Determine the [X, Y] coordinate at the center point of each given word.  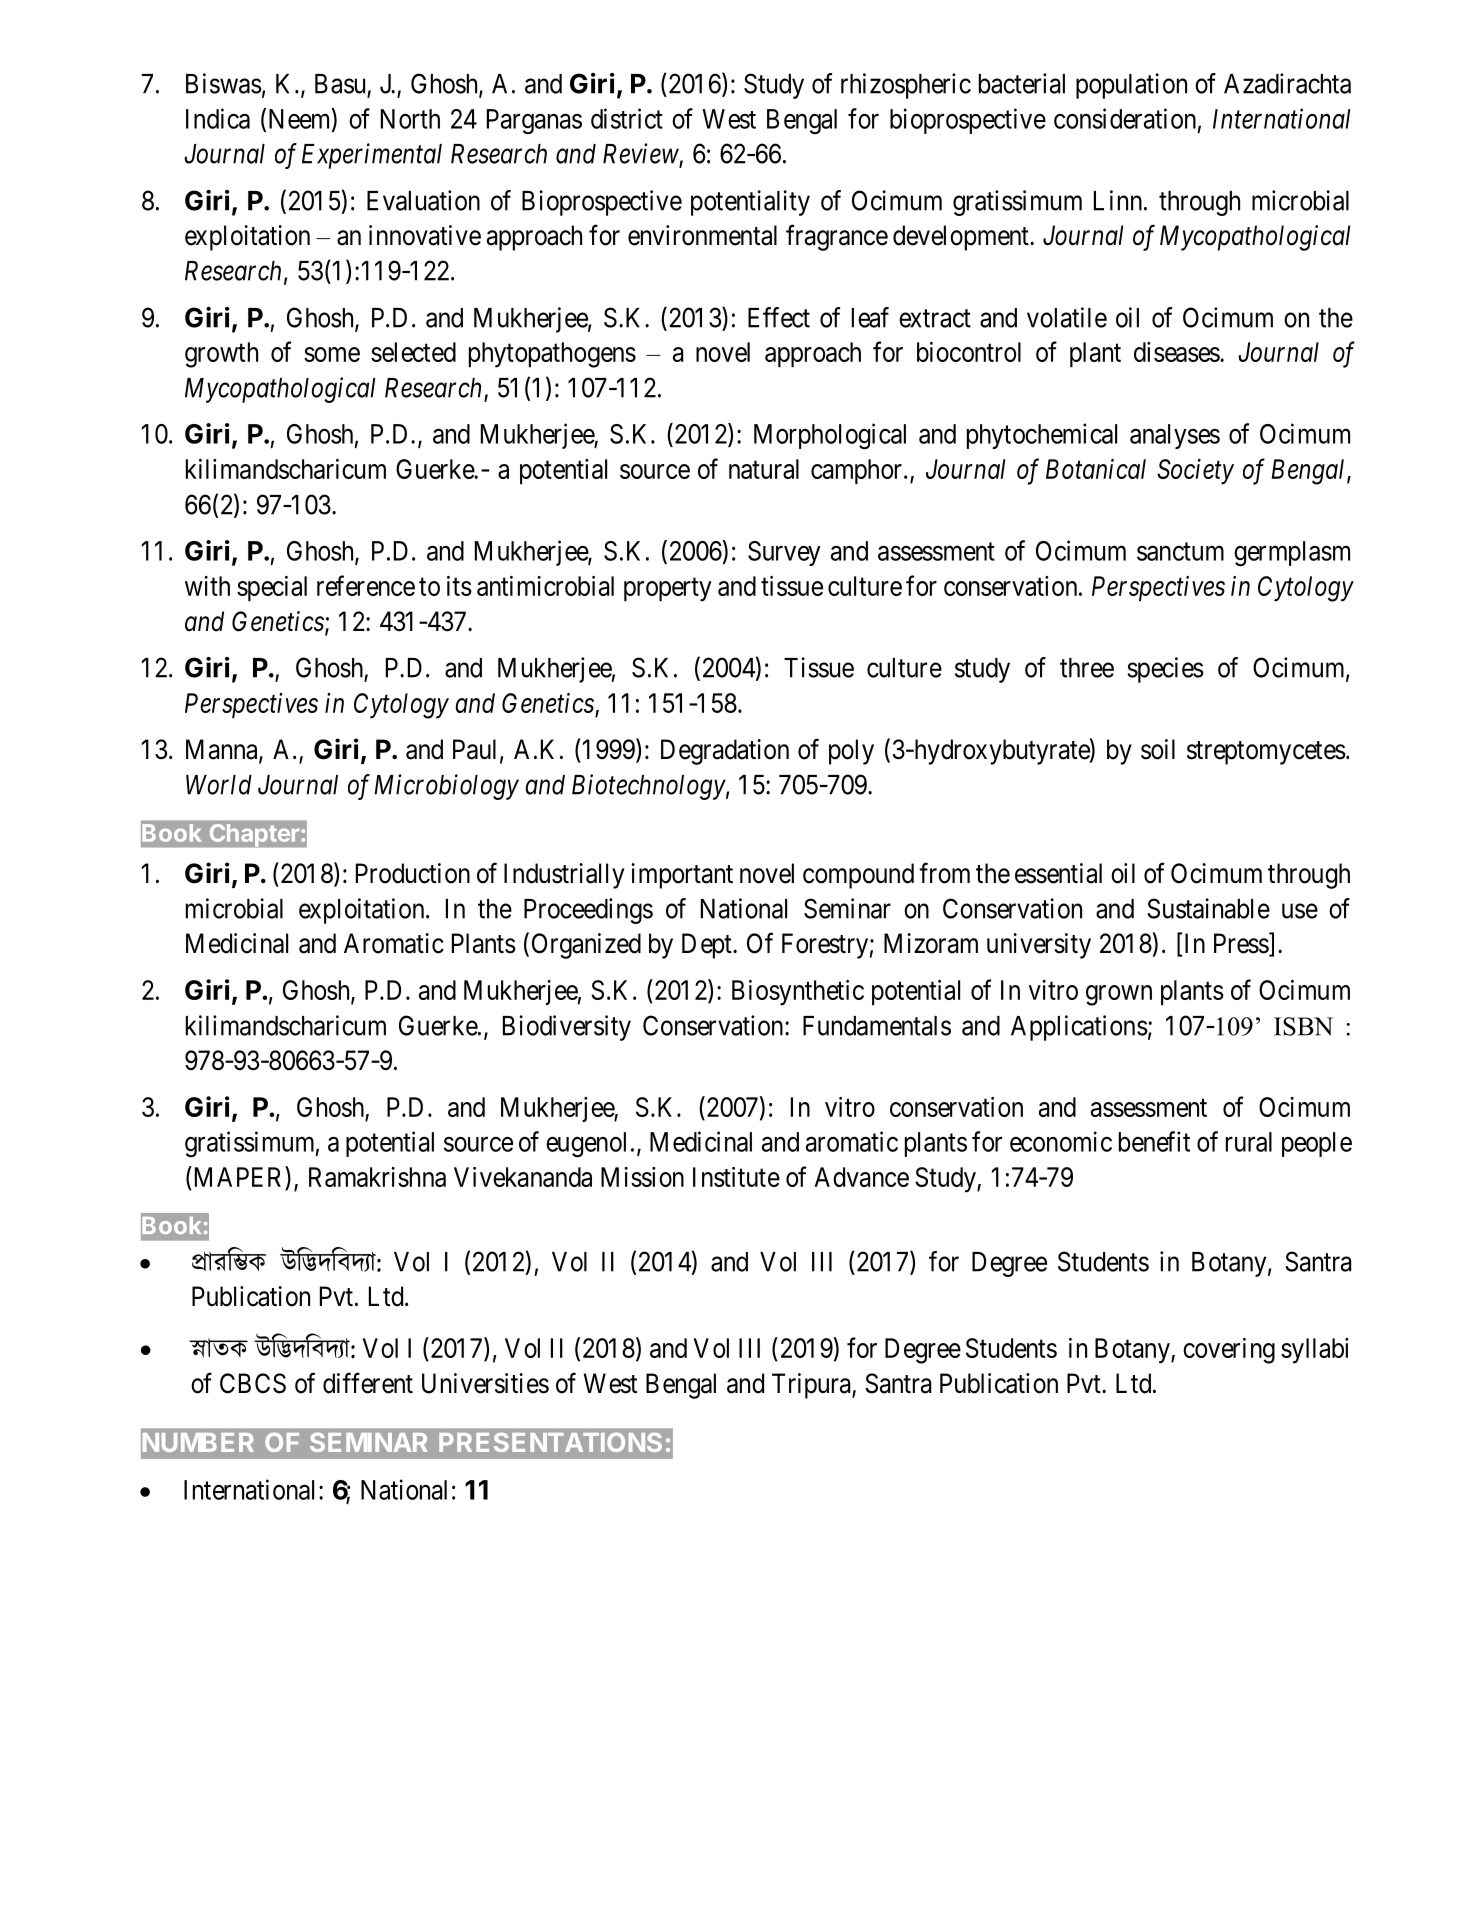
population [1131, 86]
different [368, 1383]
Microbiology [446, 787]
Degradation [725, 752]
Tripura [812, 1386]
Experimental [372, 156]
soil [1158, 749]
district [627, 118]
